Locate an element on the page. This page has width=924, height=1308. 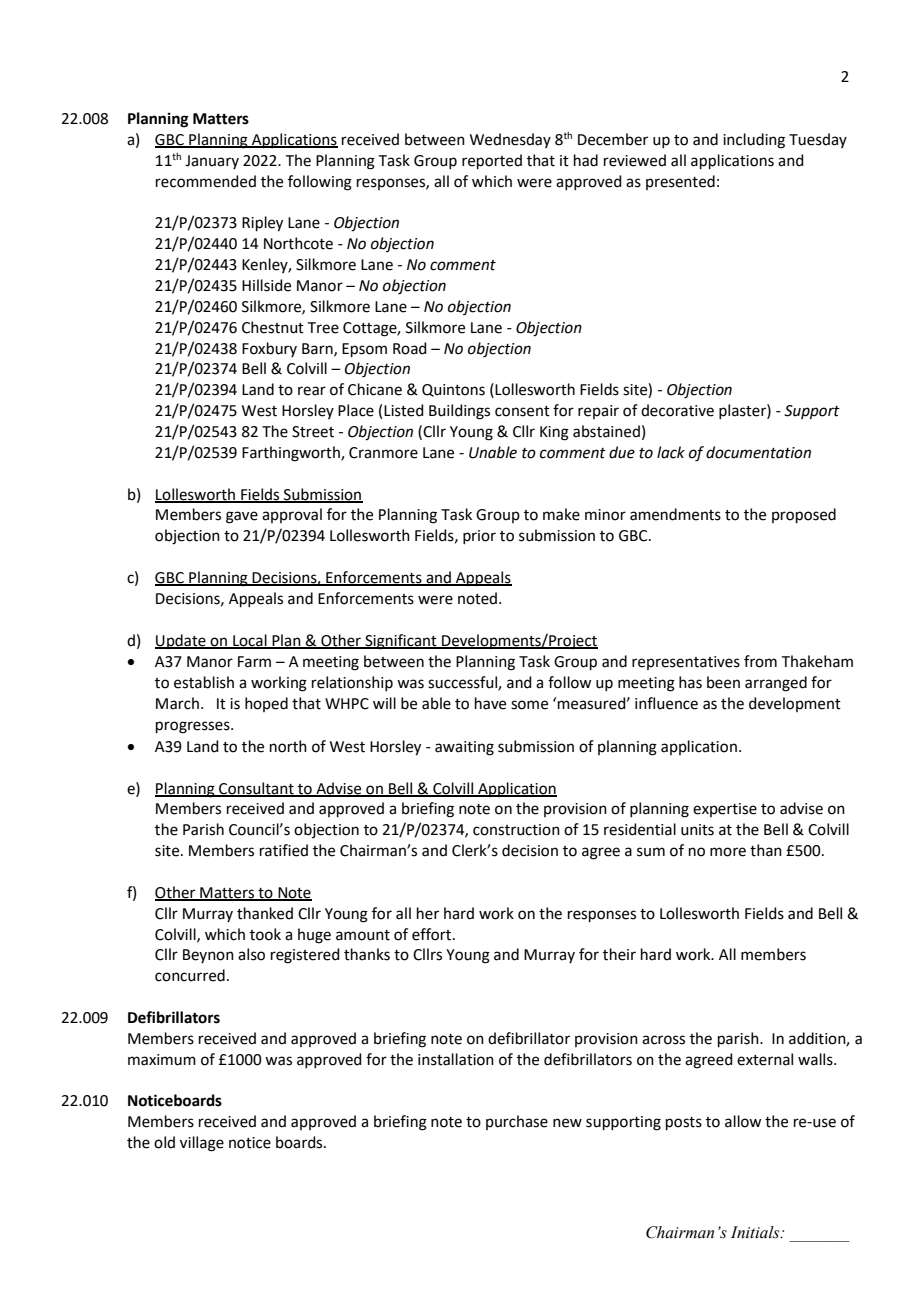
also is located at coordinates (251, 954).
